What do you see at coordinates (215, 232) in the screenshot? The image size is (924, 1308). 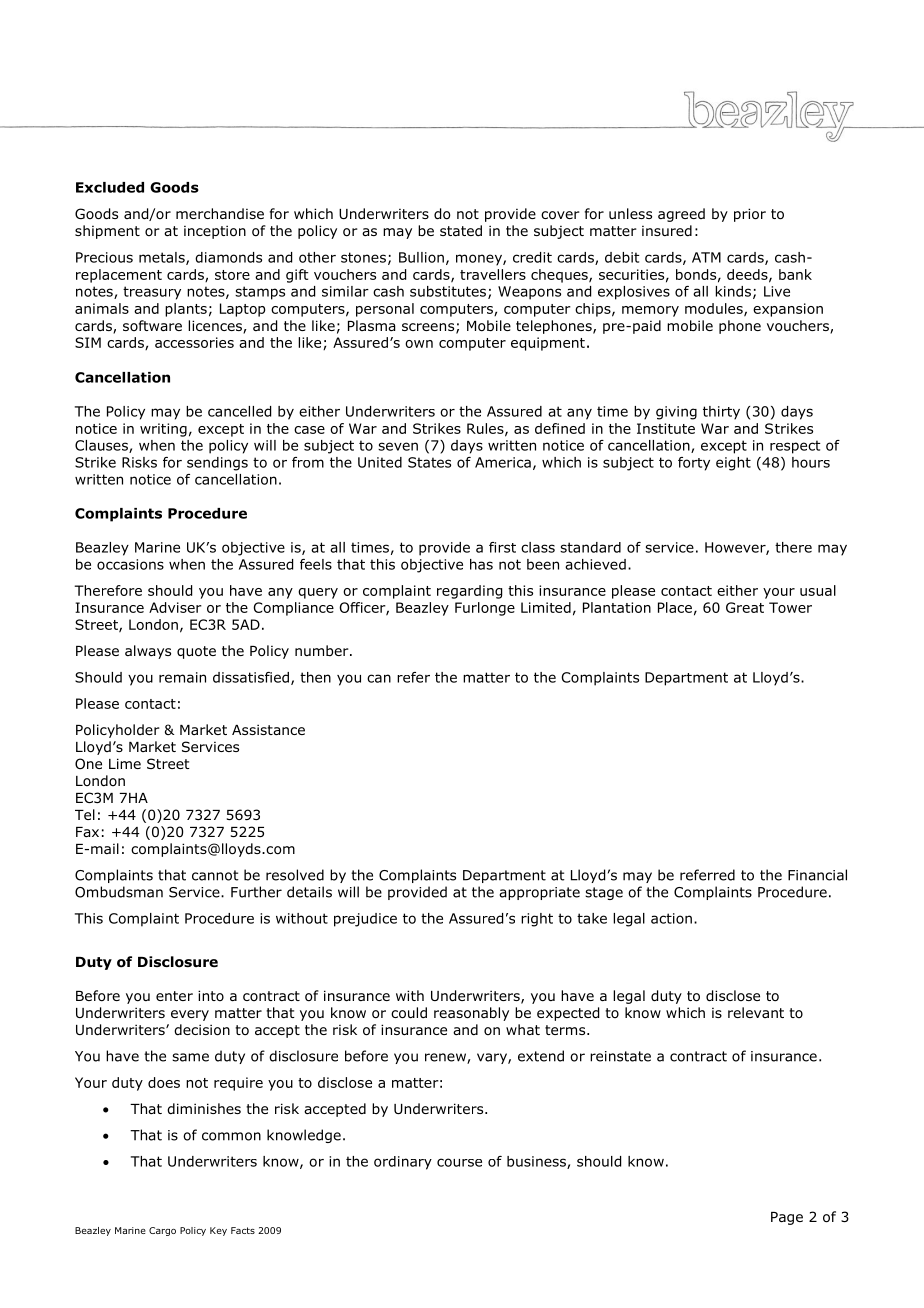 I see `inception` at bounding box center [215, 232].
